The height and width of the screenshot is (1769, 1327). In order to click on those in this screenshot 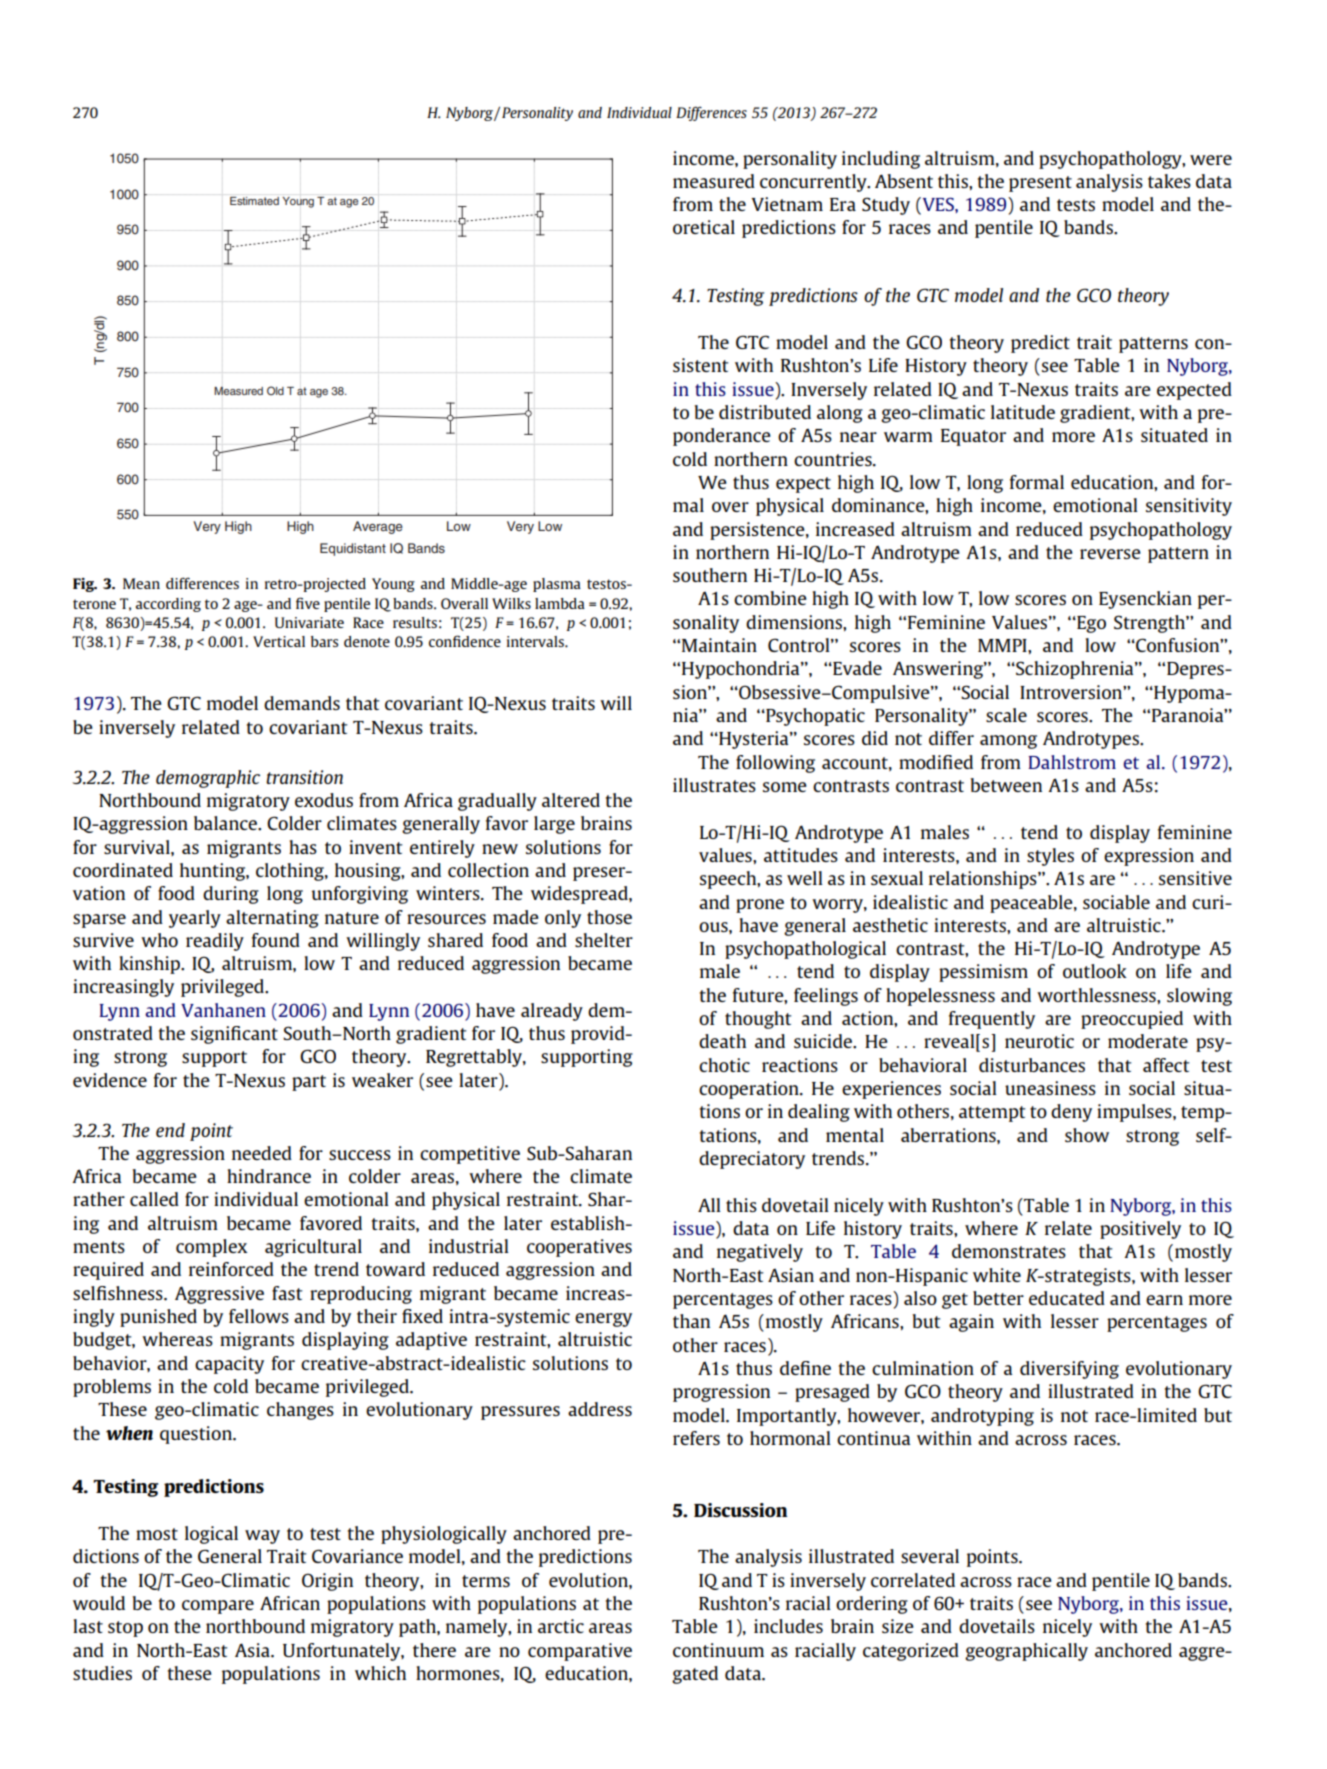, I will do `click(609, 917)`.
